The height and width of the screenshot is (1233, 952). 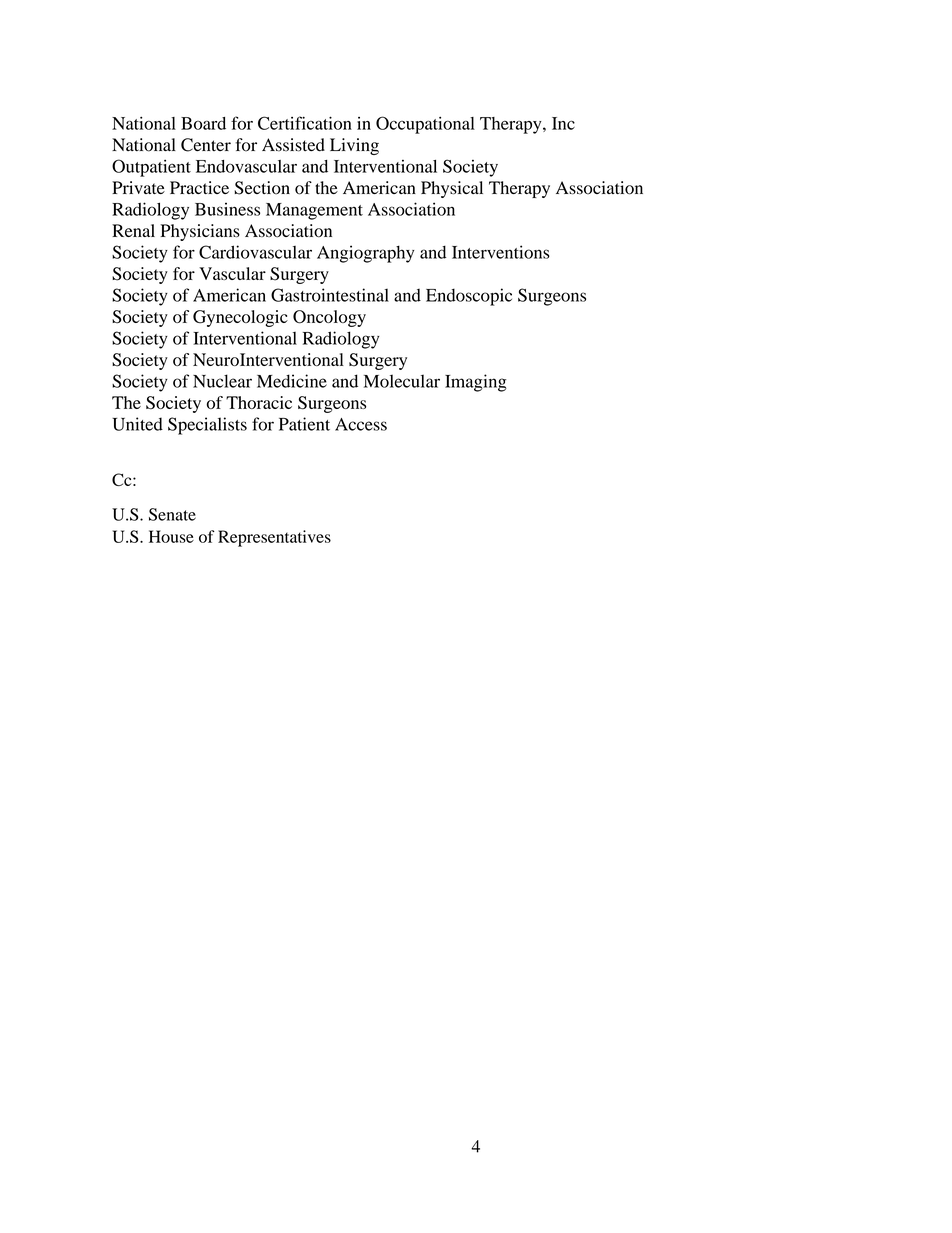 What do you see at coordinates (206, 145) in the screenshot?
I see `Center` at bounding box center [206, 145].
